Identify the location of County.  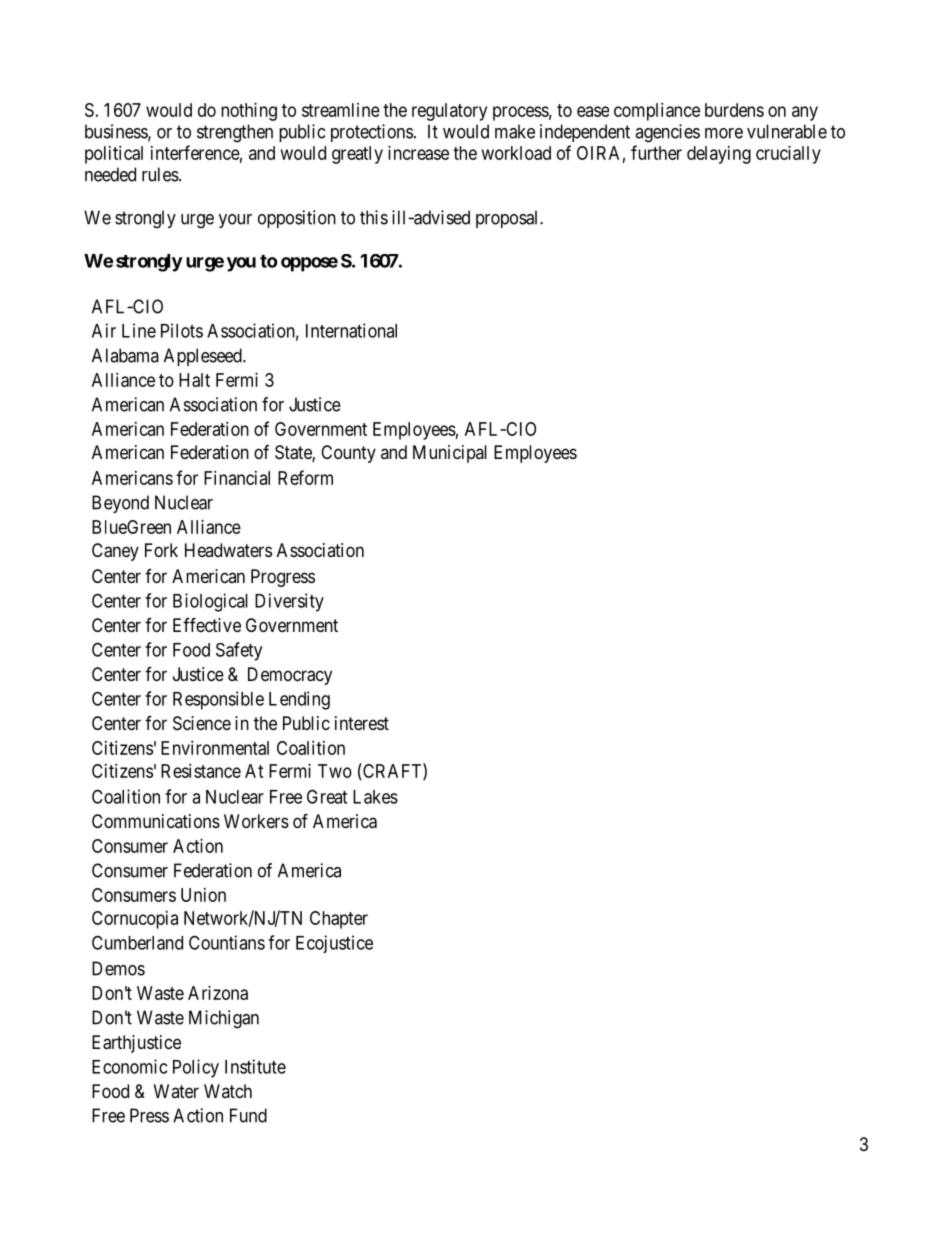
(348, 454).
